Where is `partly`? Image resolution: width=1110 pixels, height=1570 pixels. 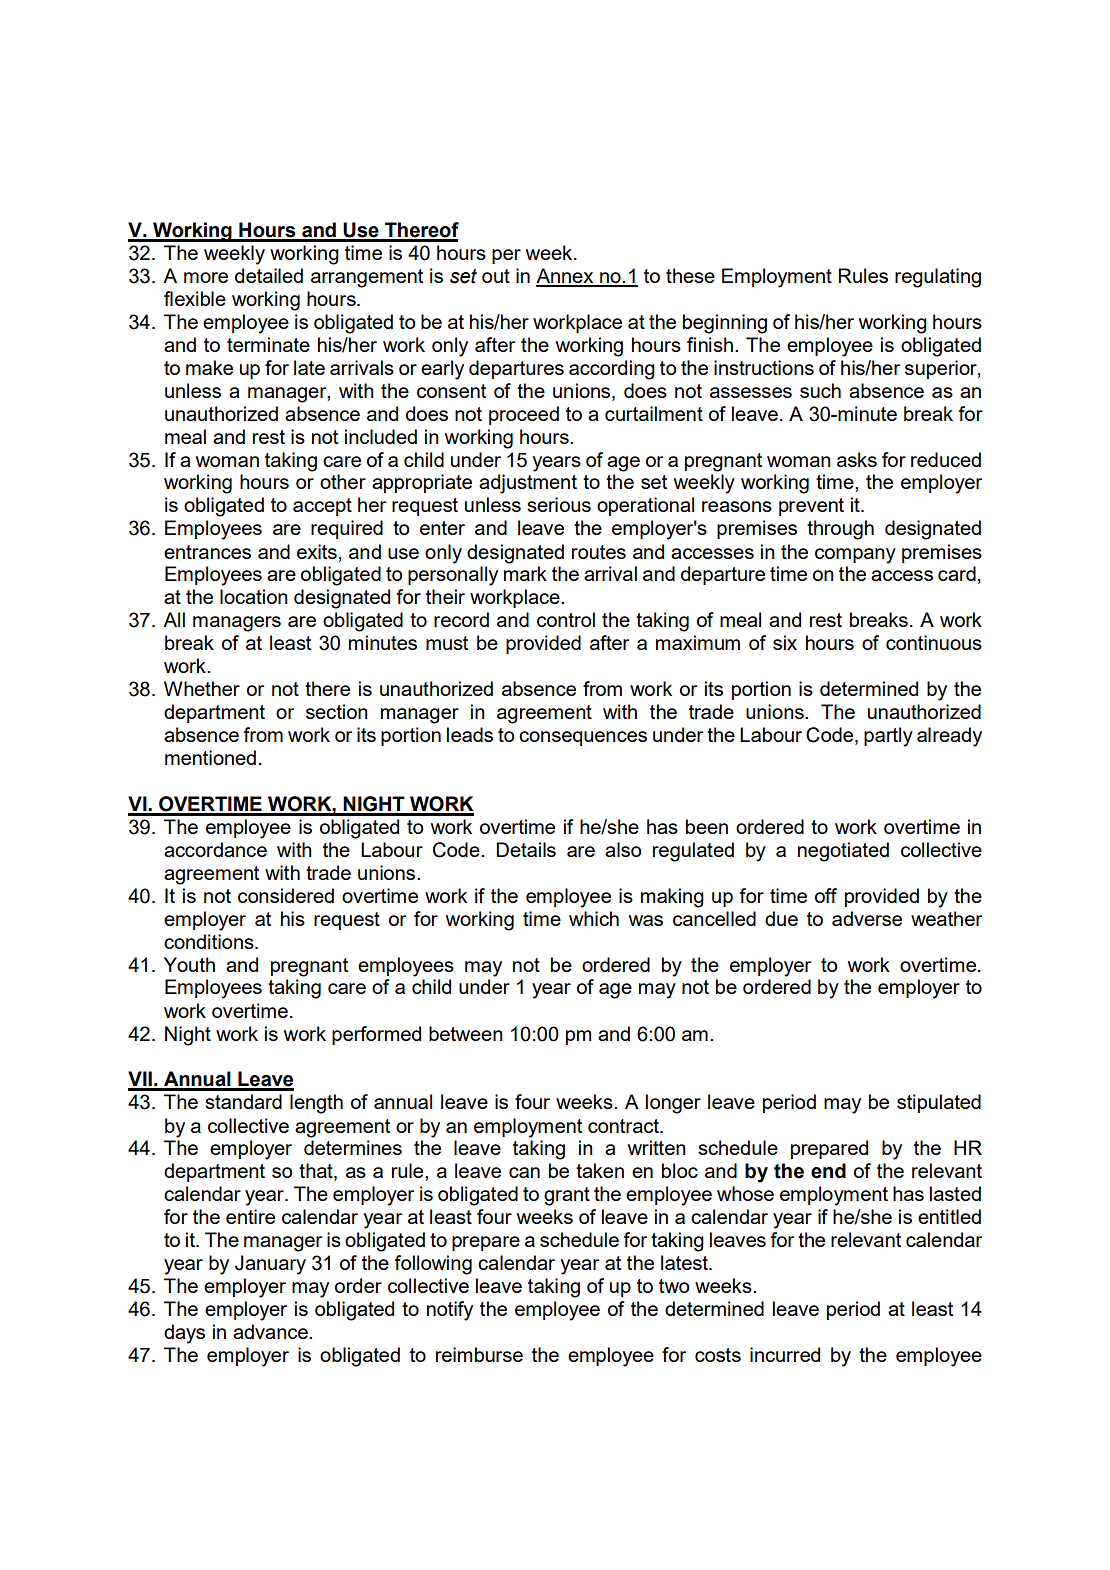 partly is located at coordinates (888, 737).
